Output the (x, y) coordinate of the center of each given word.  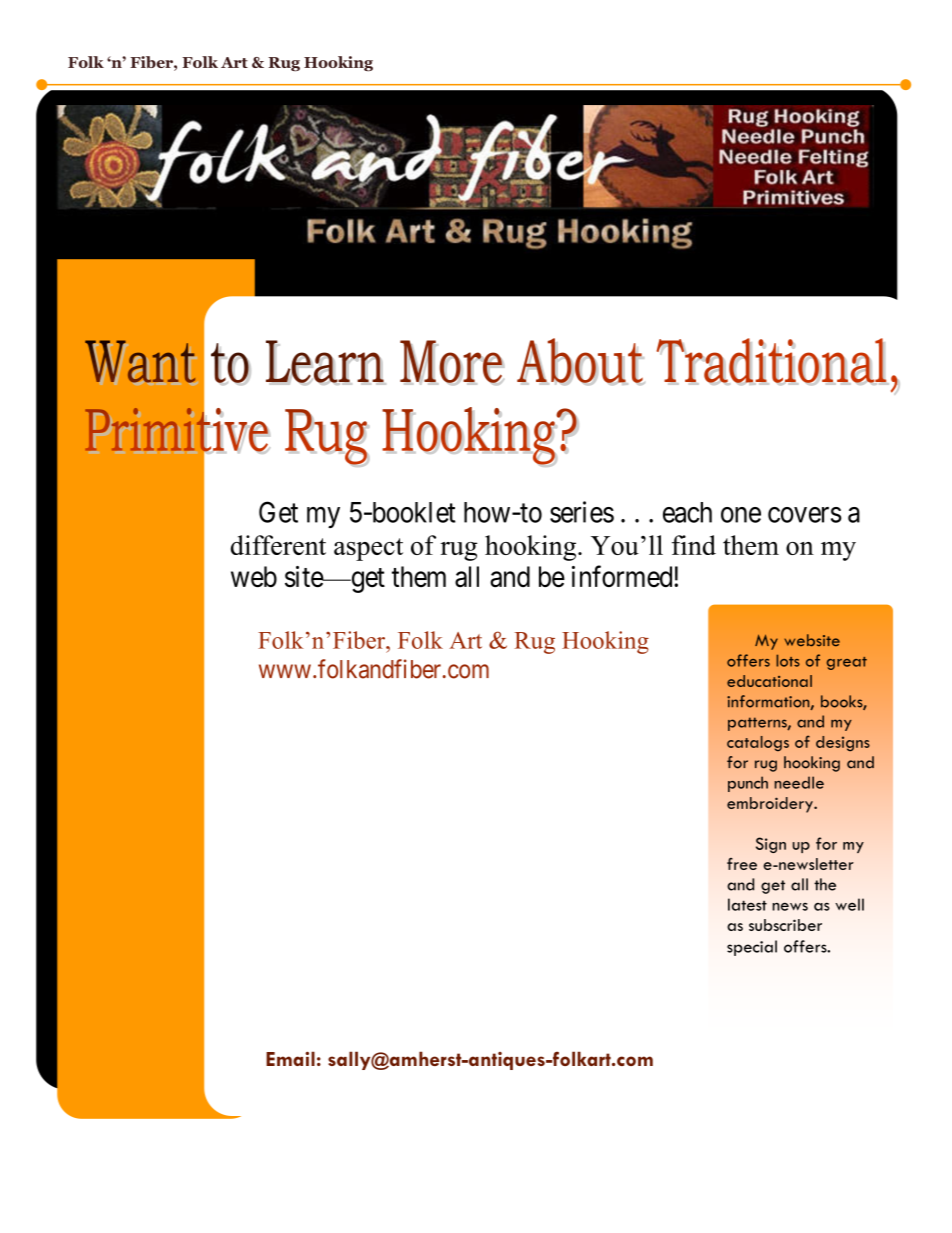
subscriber (785, 925)
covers (805, 515)
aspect (368, 549)
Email (290, 1058)
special (752, 948)
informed (623, 576)
